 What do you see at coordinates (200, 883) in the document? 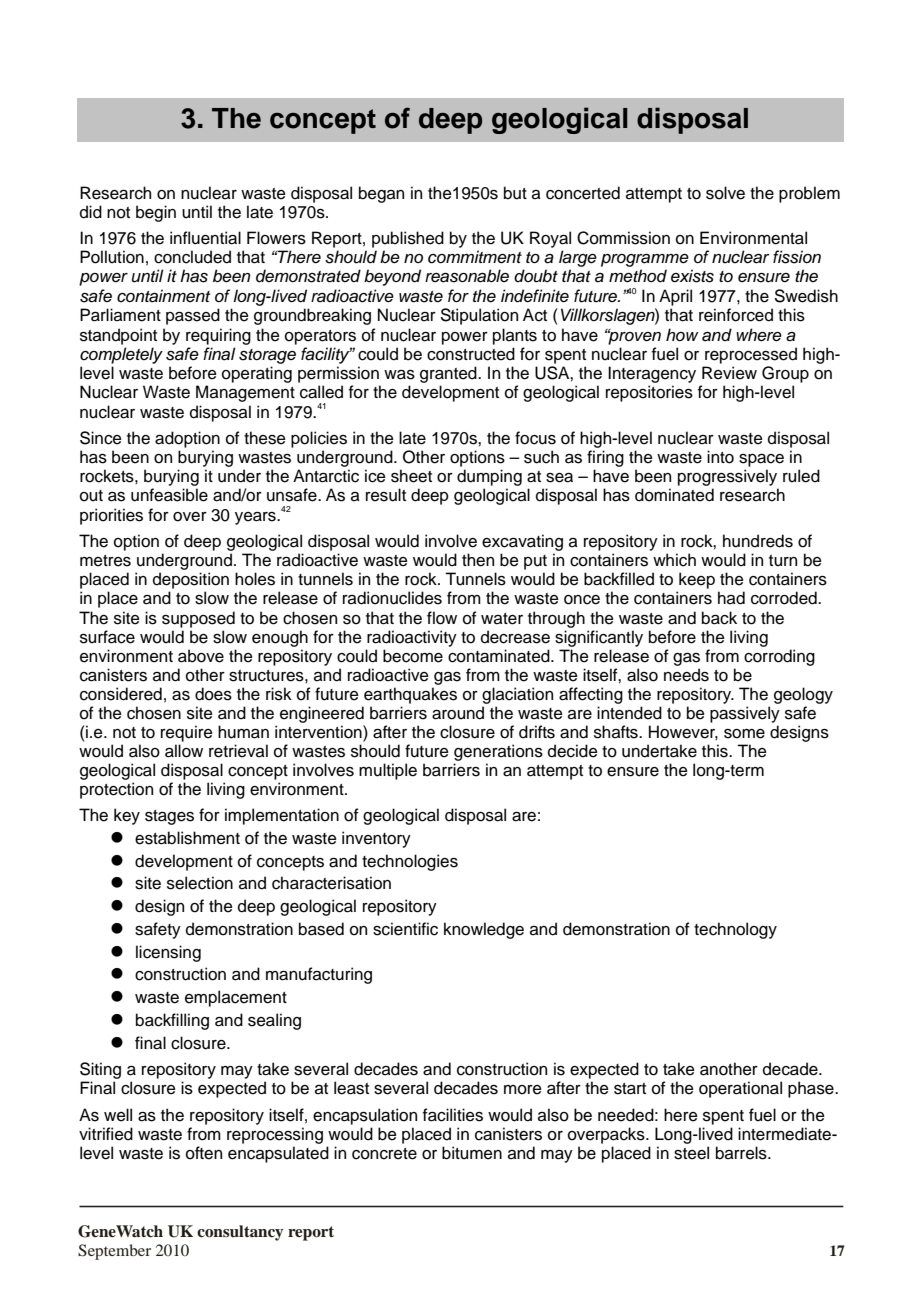
I see `selection` at bounding box center [200, 883].
